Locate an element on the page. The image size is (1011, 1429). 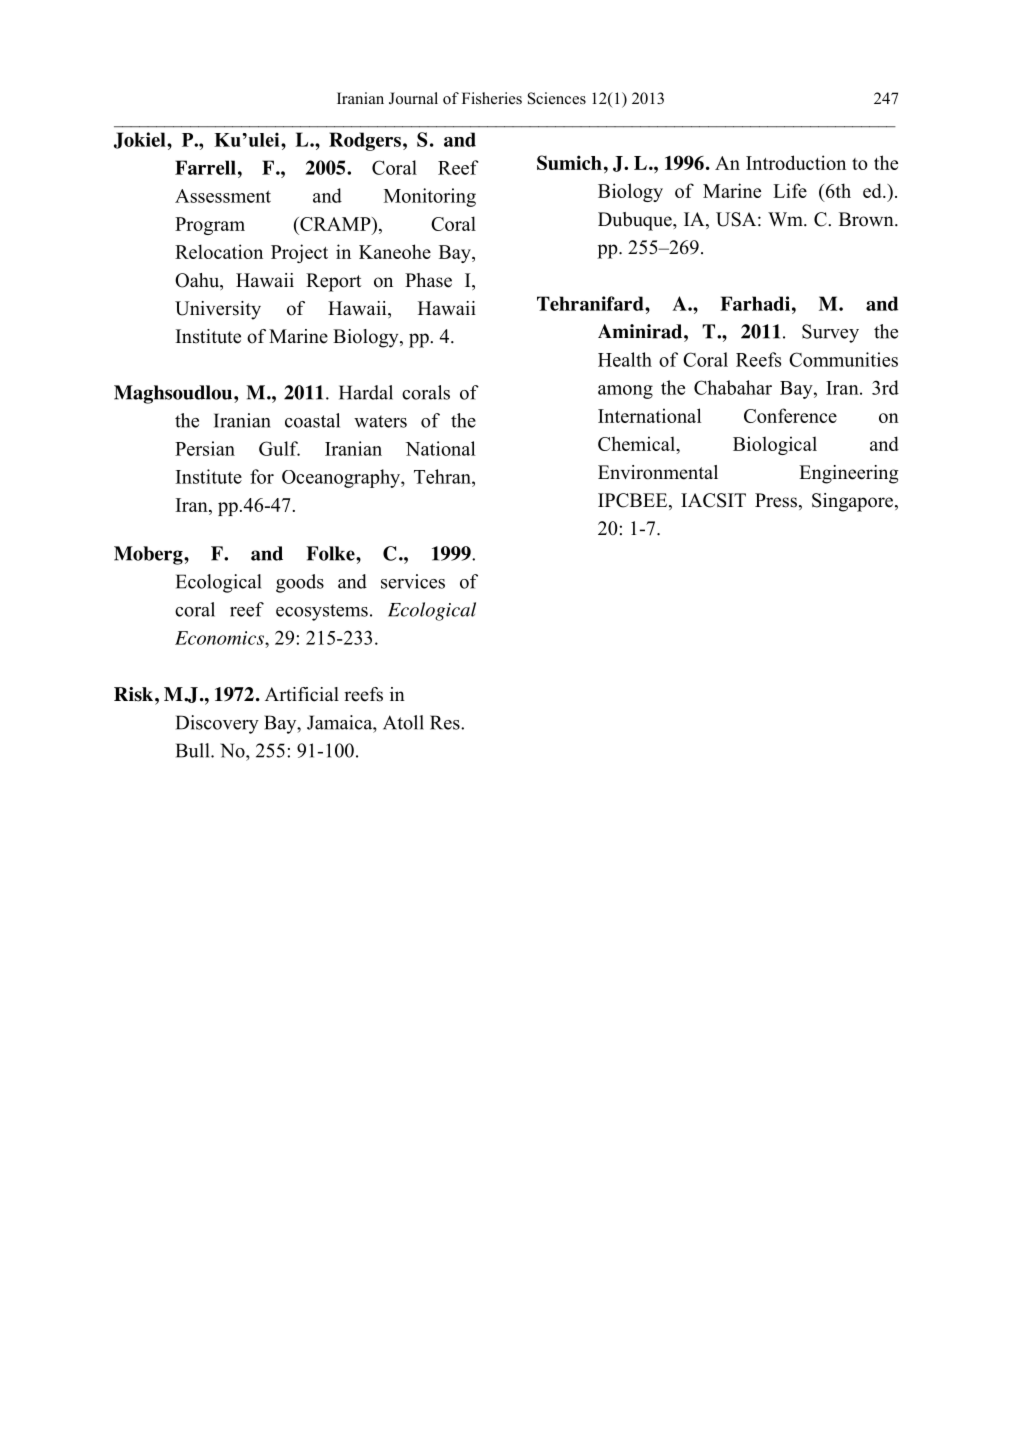
Persian is located at coordinates (205, 448).
